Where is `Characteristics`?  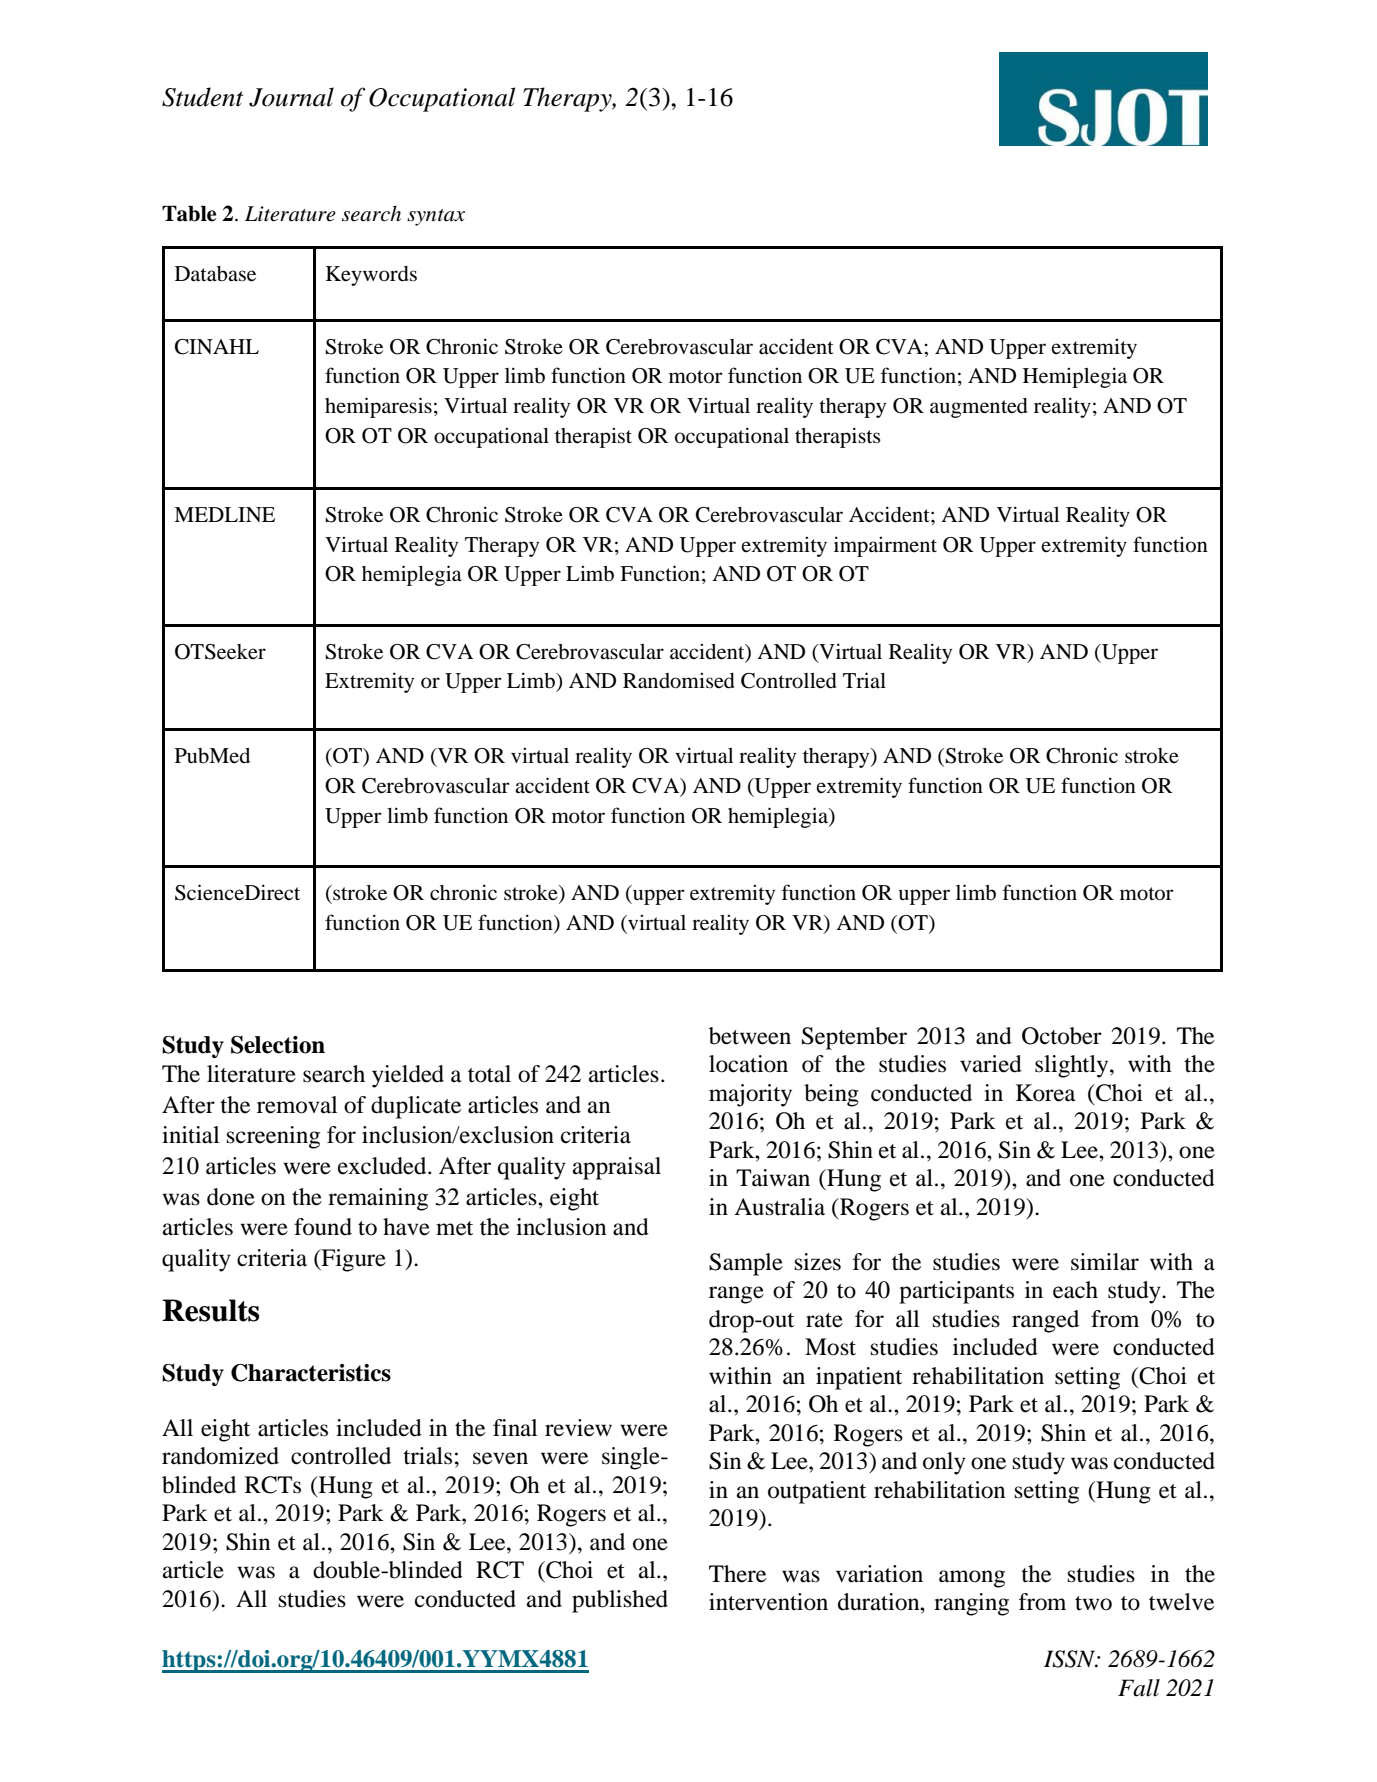
Characteristics is located at coordinates (311, 1373).
